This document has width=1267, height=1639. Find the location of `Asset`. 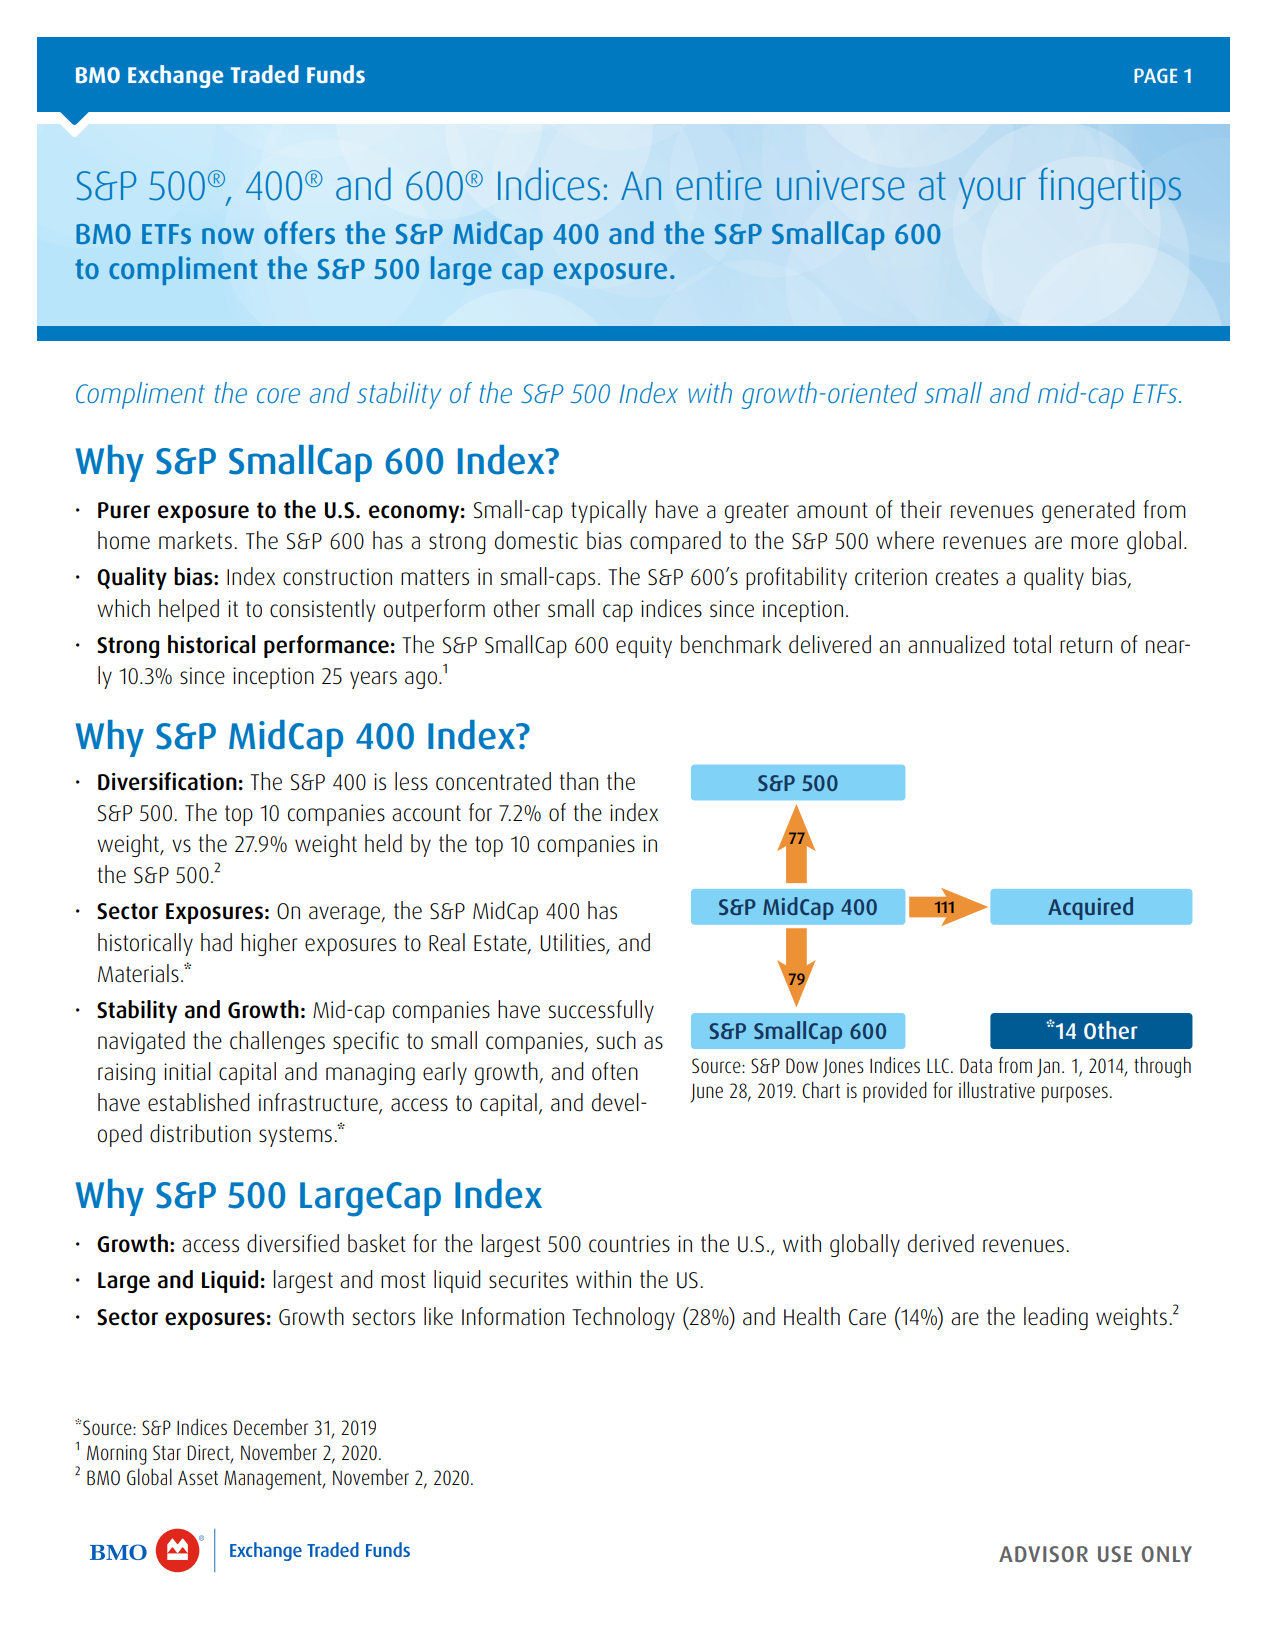

Asset is located at coordinates (198, 1478).
